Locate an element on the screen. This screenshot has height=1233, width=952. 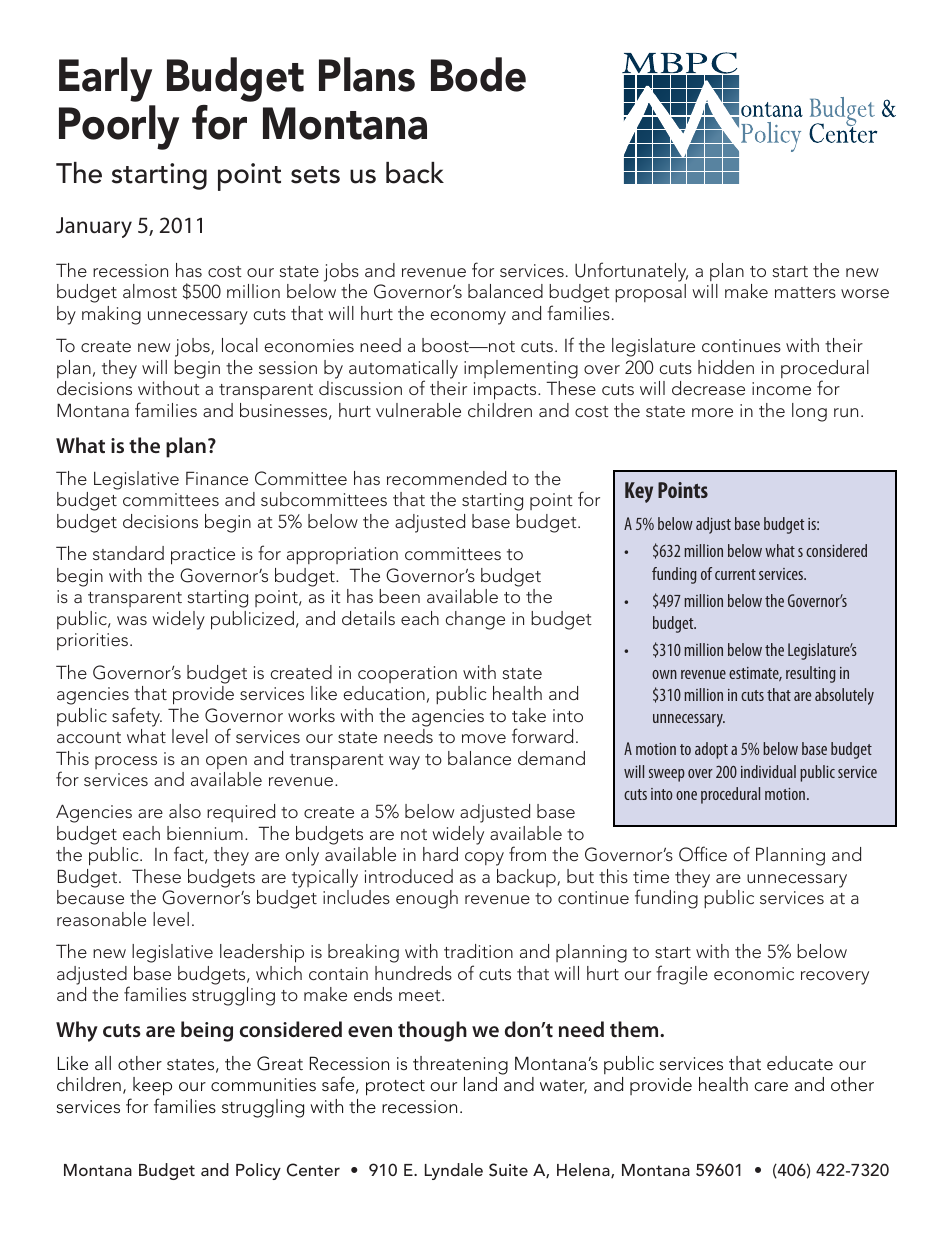
matters is located at coordinates (805, 292).
